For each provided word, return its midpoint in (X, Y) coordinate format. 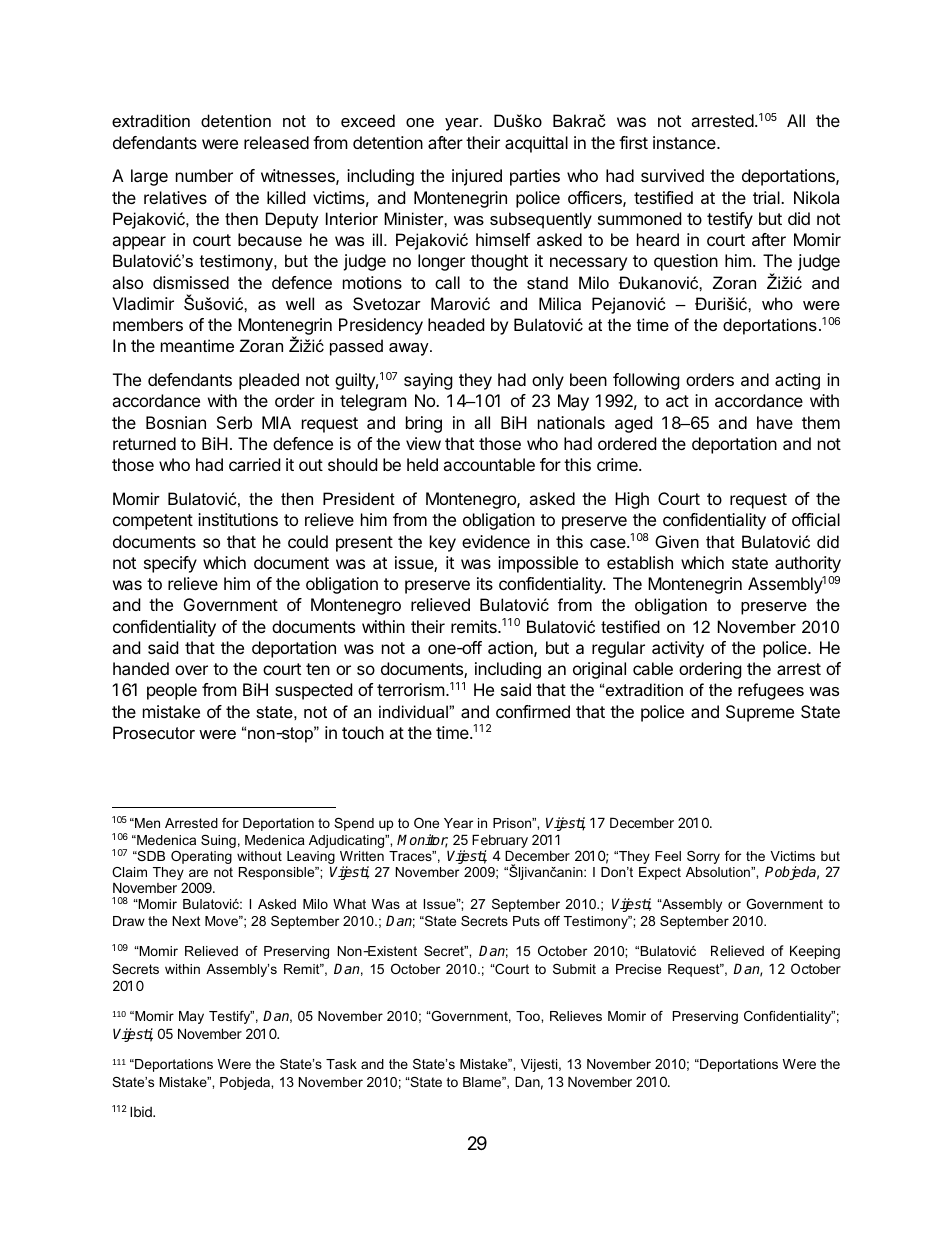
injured (477, 177)
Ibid (142, 1111)
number (204, 175)
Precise (638, 969)
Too (529, 1016)
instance (685, 142)
